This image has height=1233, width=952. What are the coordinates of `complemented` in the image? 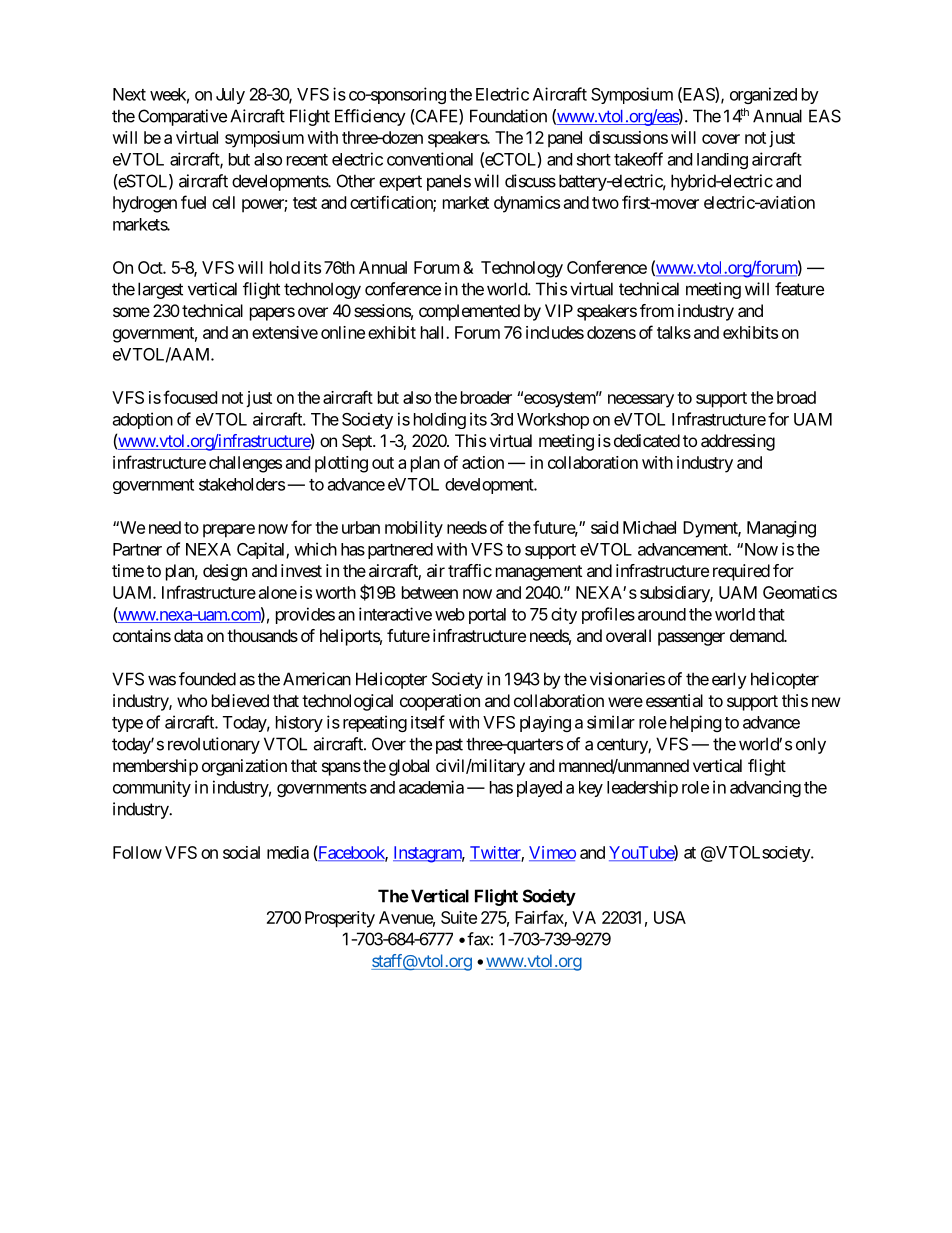 It's located at (469, 312).
